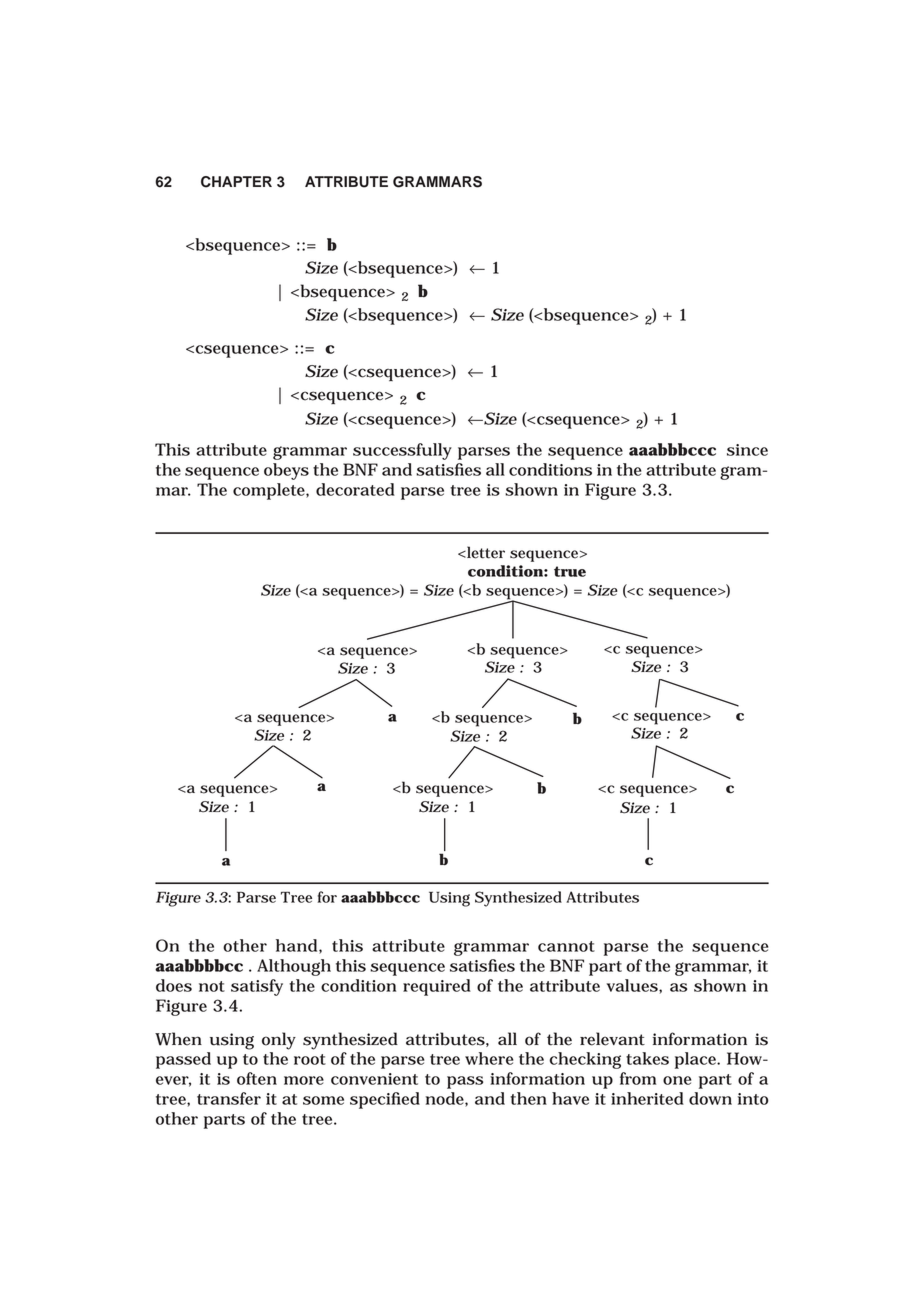 The width and height of the screenshot is (924, 1308). Describe the element at coordinates (402, 451) in the screenshot. I see `successfully` at that location.
